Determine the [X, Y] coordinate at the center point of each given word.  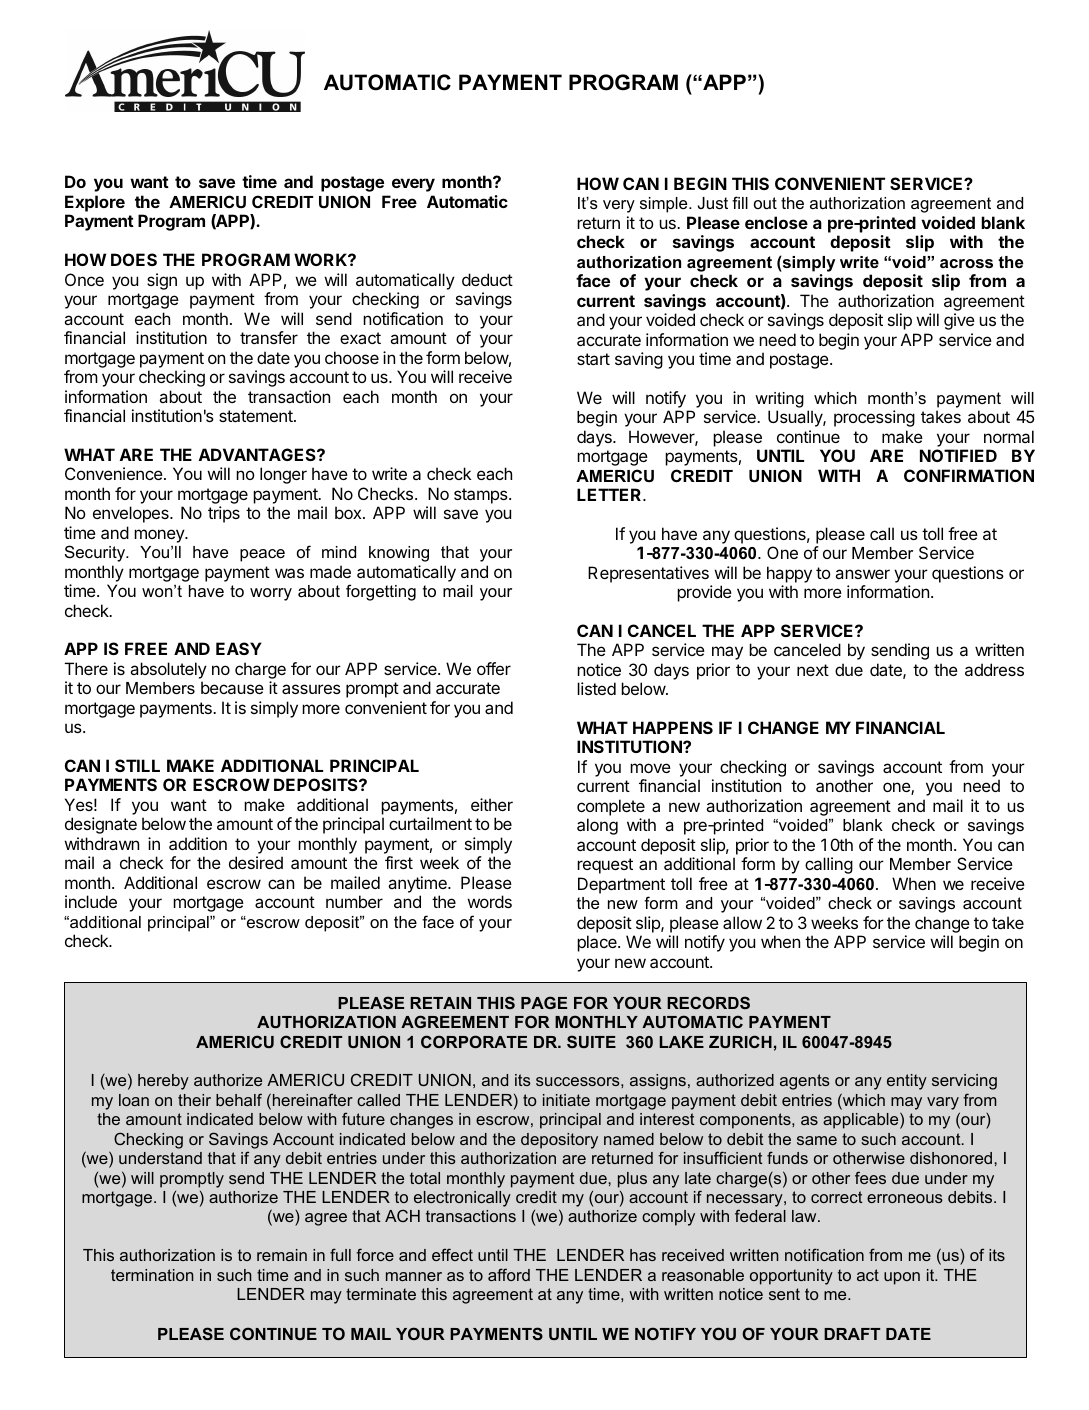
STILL [137, 765]
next [813, 670]
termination [152, 1275]
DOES [134, 259]
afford [509, 1274]
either [492, 804]
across [966, 263]
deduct [487, 279]
